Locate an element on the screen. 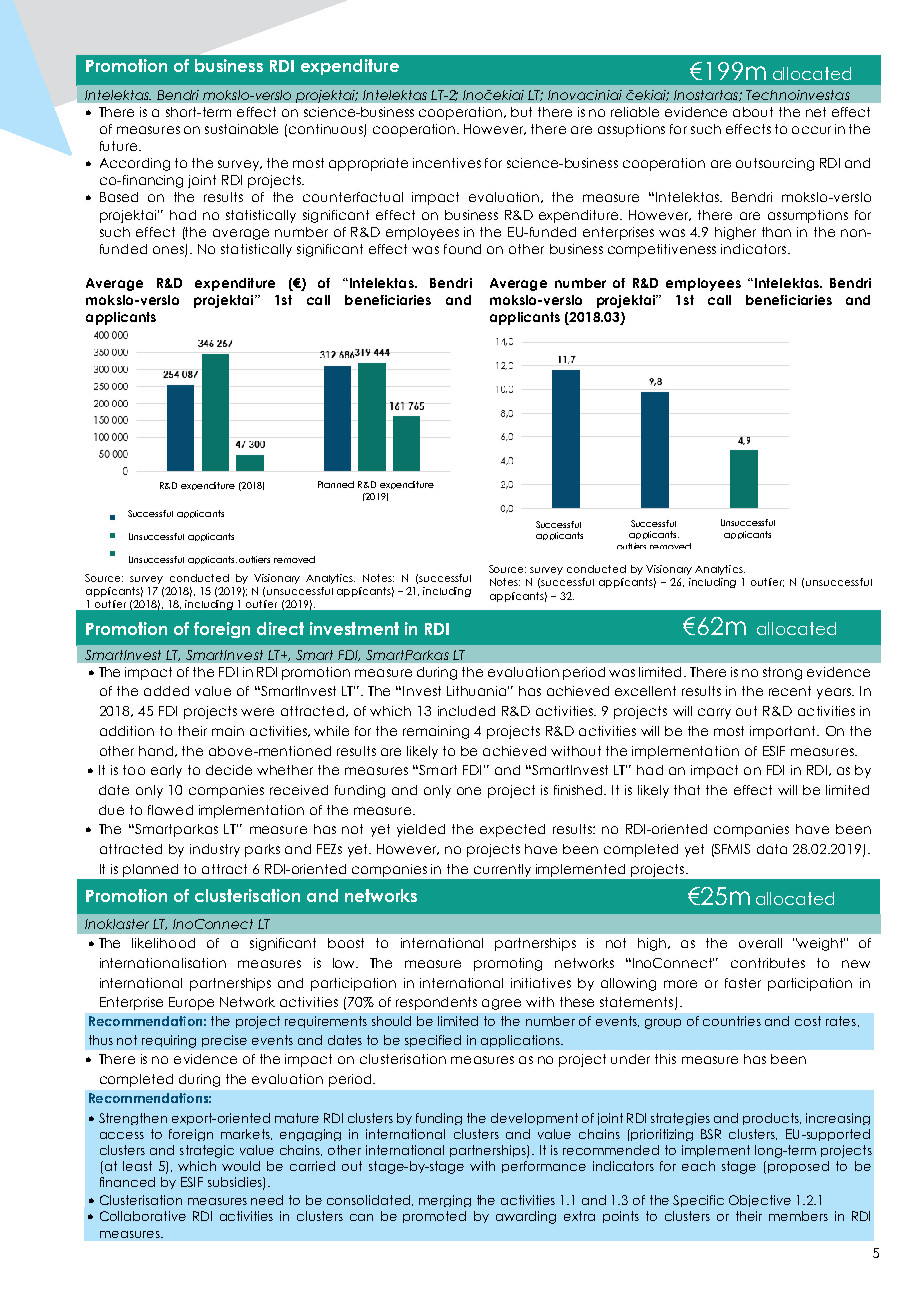 The image size is (924, 1308). incentives is located at coordinates (447, 163).
